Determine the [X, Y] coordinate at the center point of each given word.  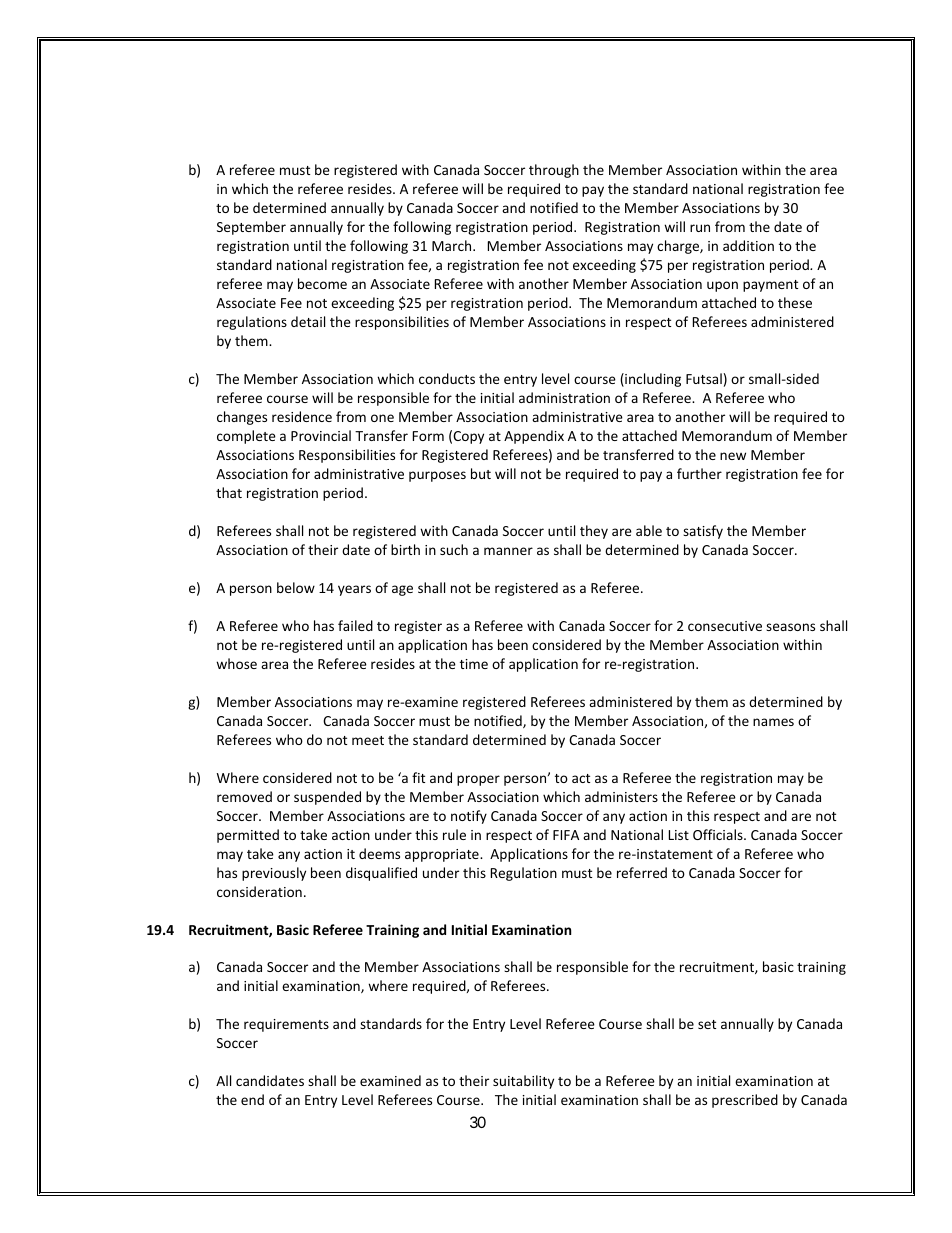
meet [368, 740]
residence [302, 416]
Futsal [704, 378]
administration [564, 397]
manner [508, 551]
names [773, 722]
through [554, 171]
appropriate [443, 855]
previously [274, 874]
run [700, 228]
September [251, 228]
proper [478, 780]
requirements [286, 1025]
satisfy [703, 532]
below [296, 587]
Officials [719, 834]
